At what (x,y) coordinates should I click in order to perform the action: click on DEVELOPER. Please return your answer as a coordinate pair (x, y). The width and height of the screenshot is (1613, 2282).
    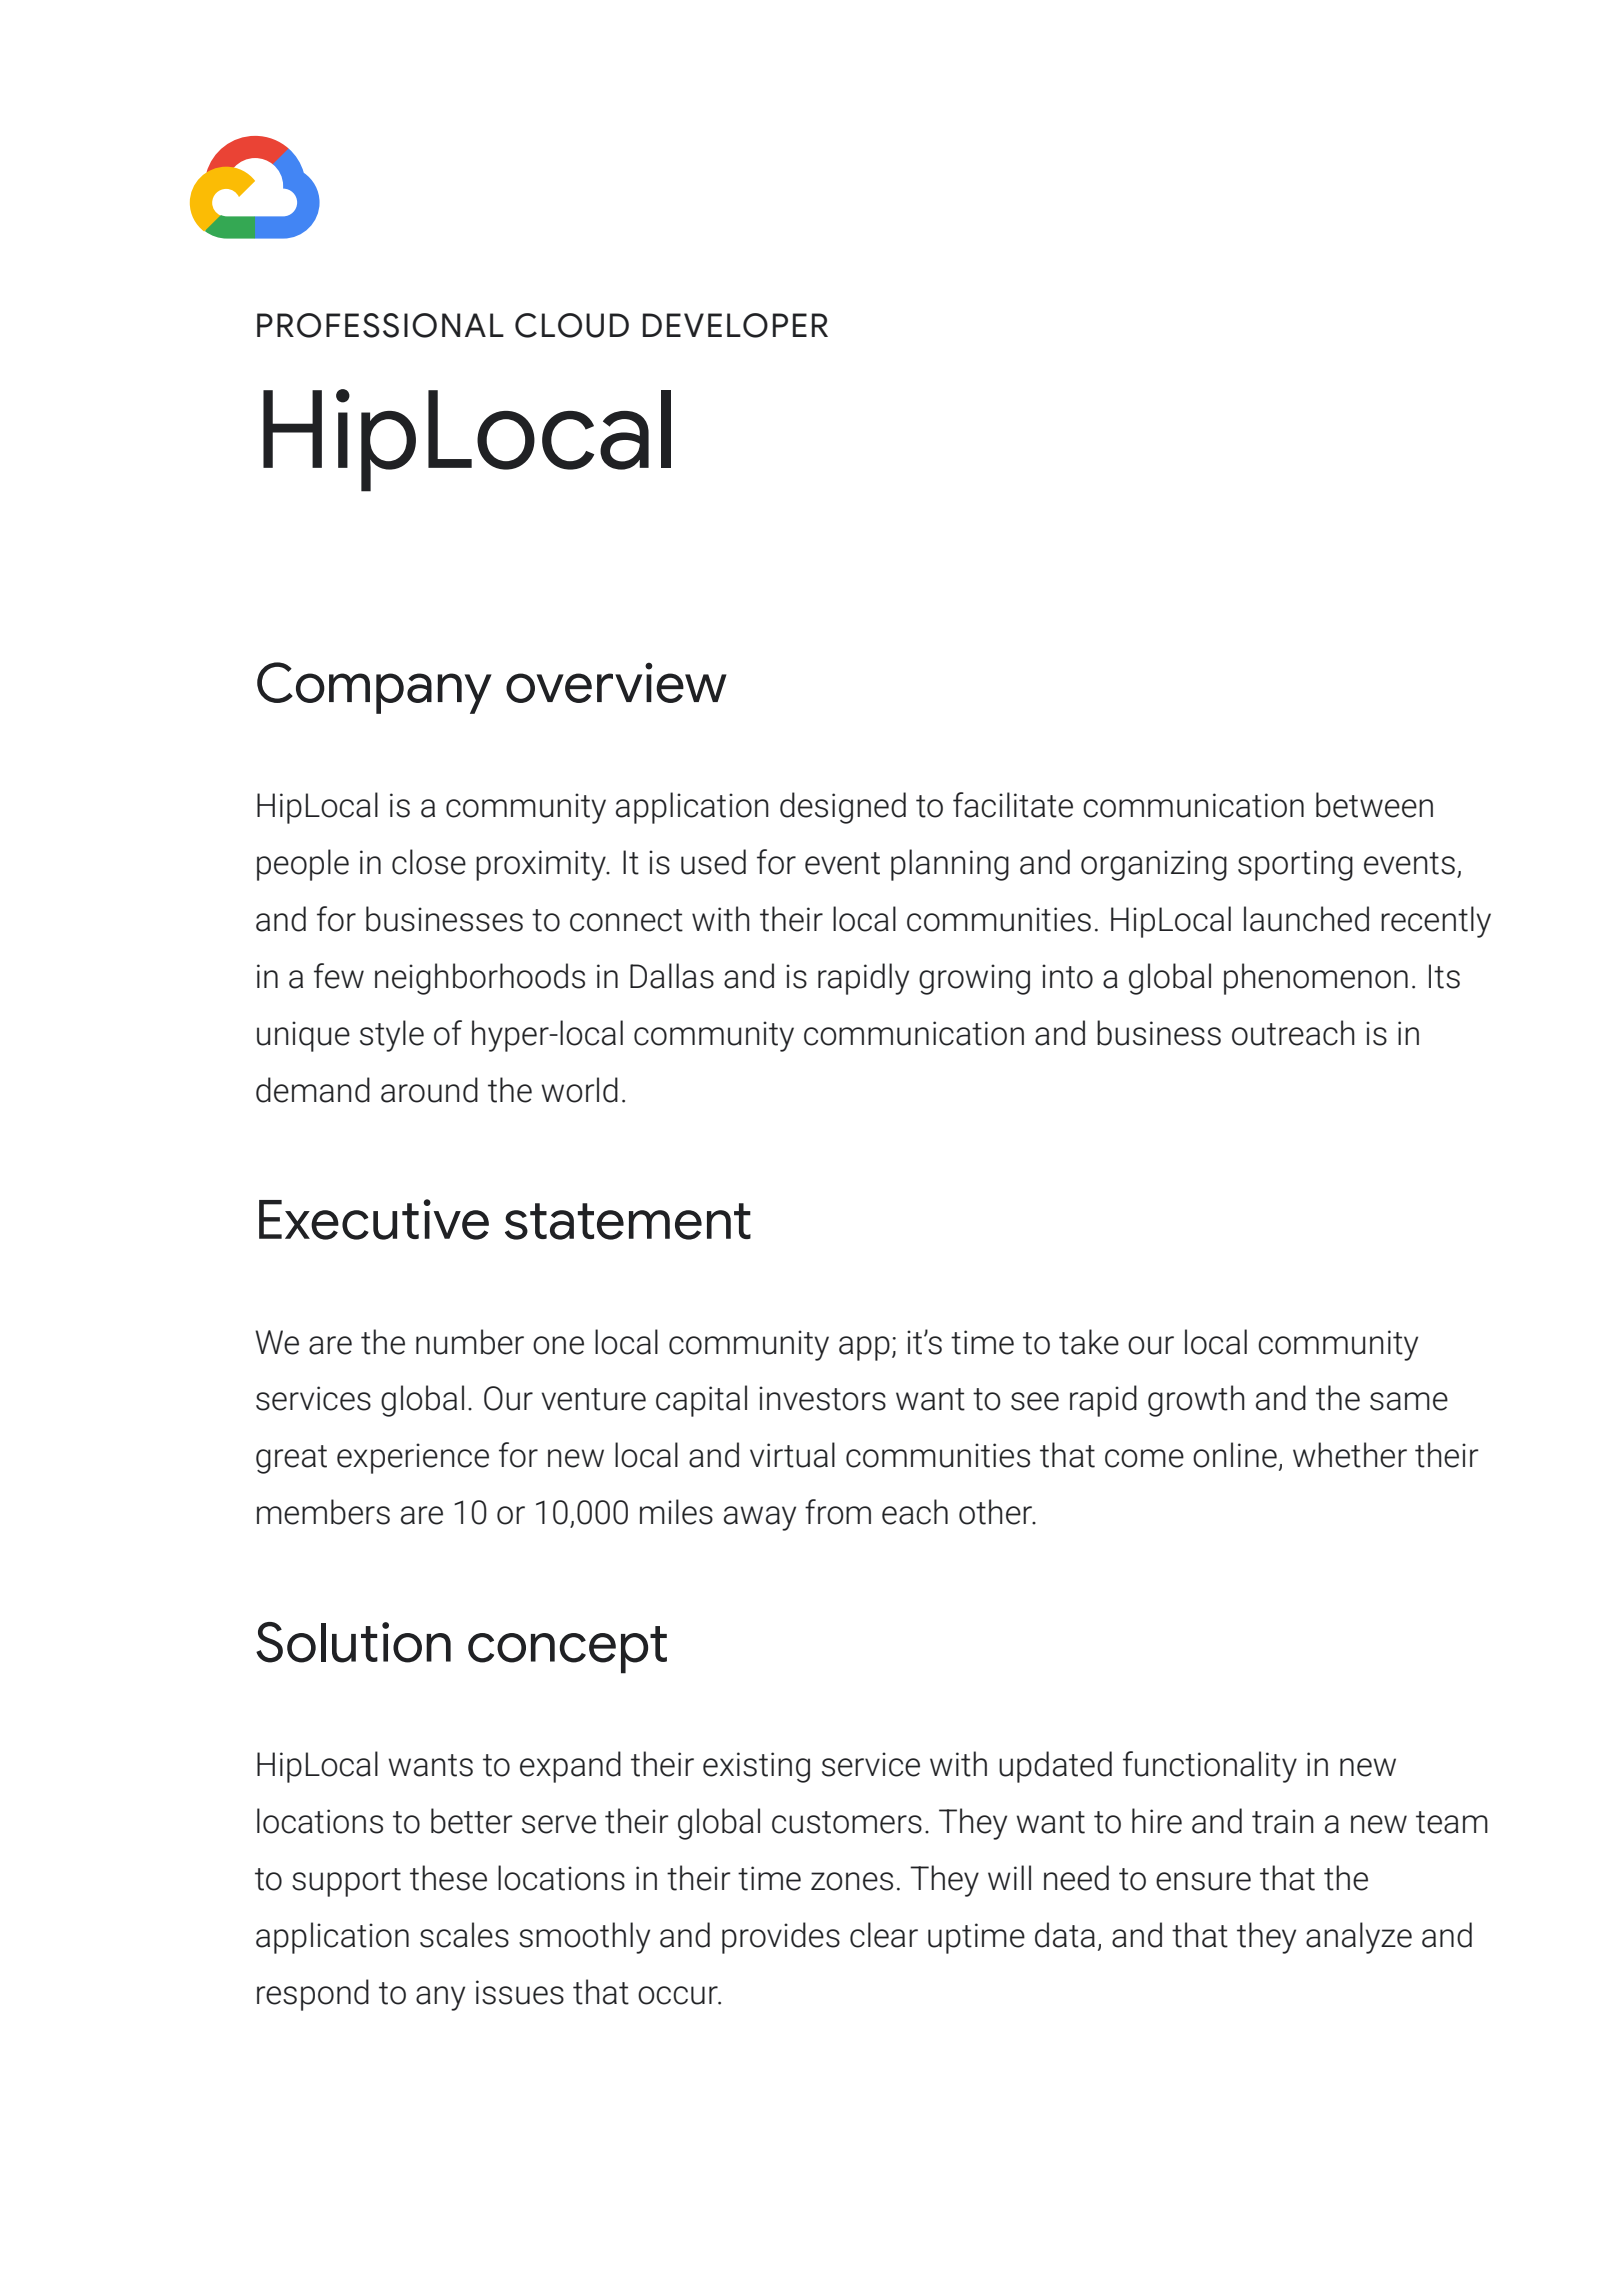
    Looking at the image, I should click on (735, 325).
